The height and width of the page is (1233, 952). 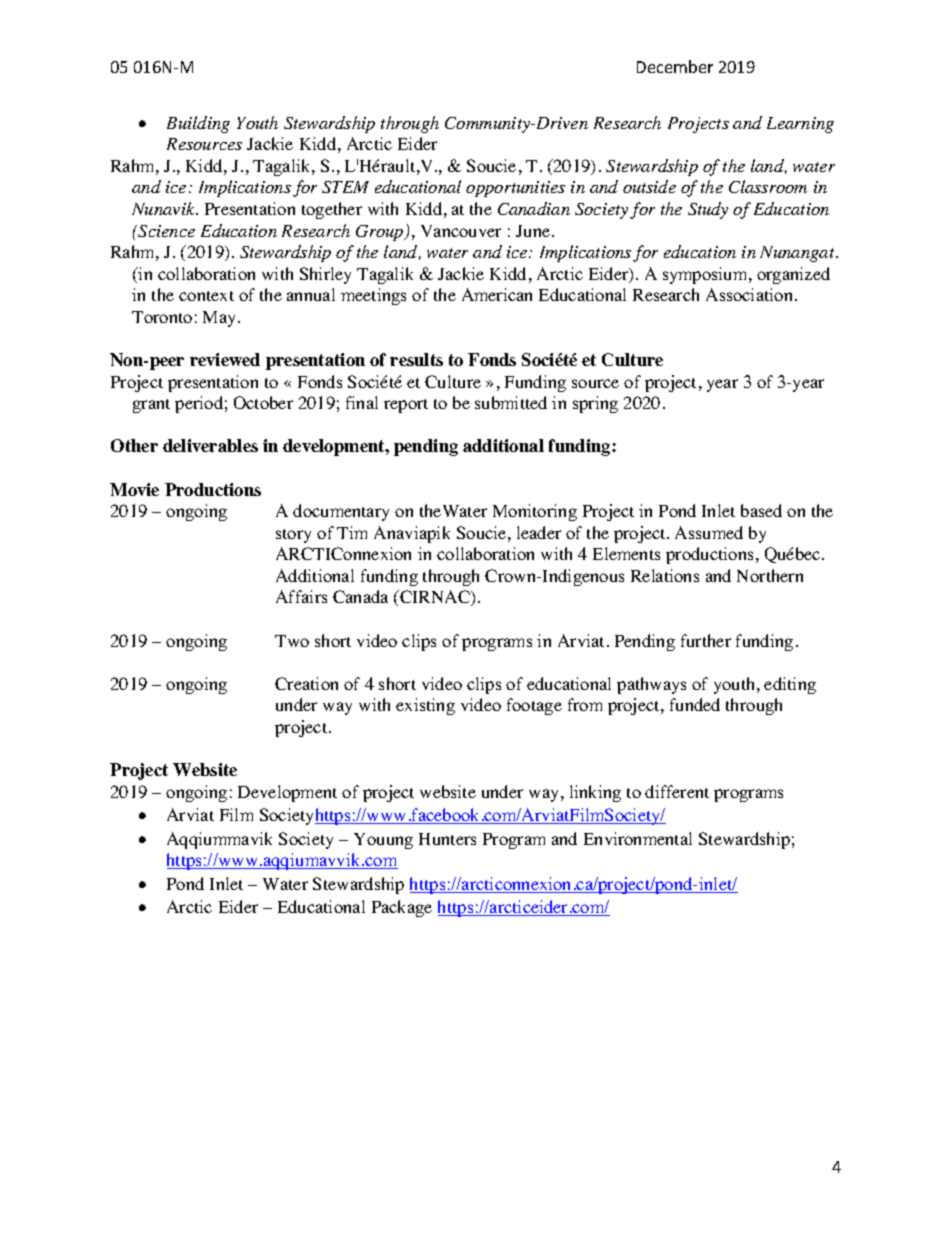 What do you see at coordinates (535, 512) in the page?
I see `Monitoring` at bounding box center [535, 512].
